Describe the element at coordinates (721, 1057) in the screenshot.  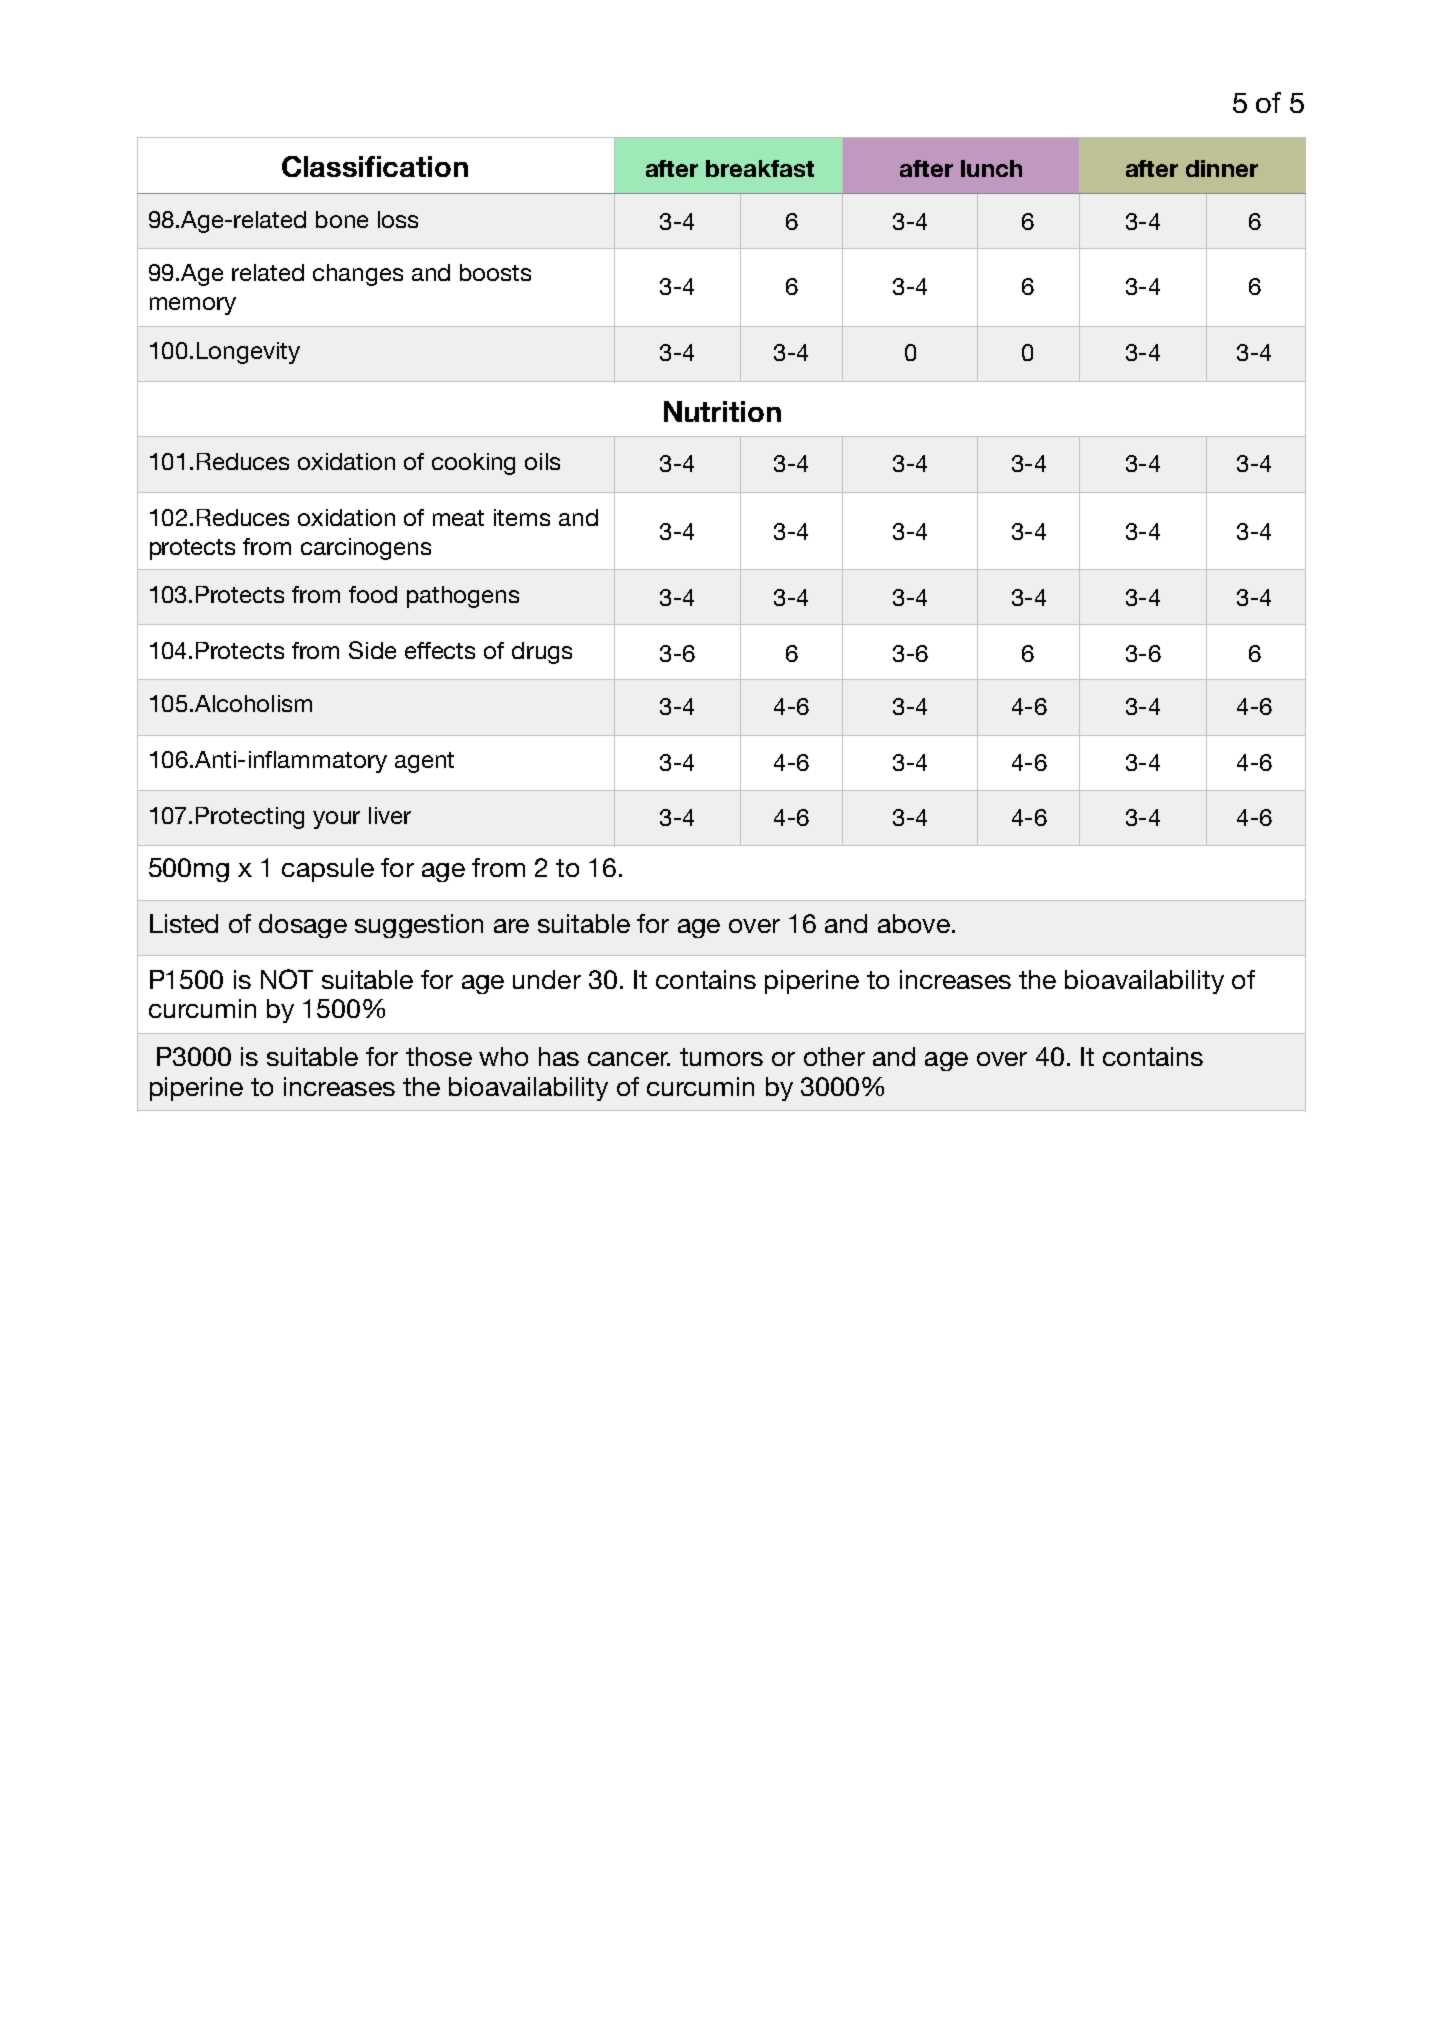
I see `tumors` at that location.
